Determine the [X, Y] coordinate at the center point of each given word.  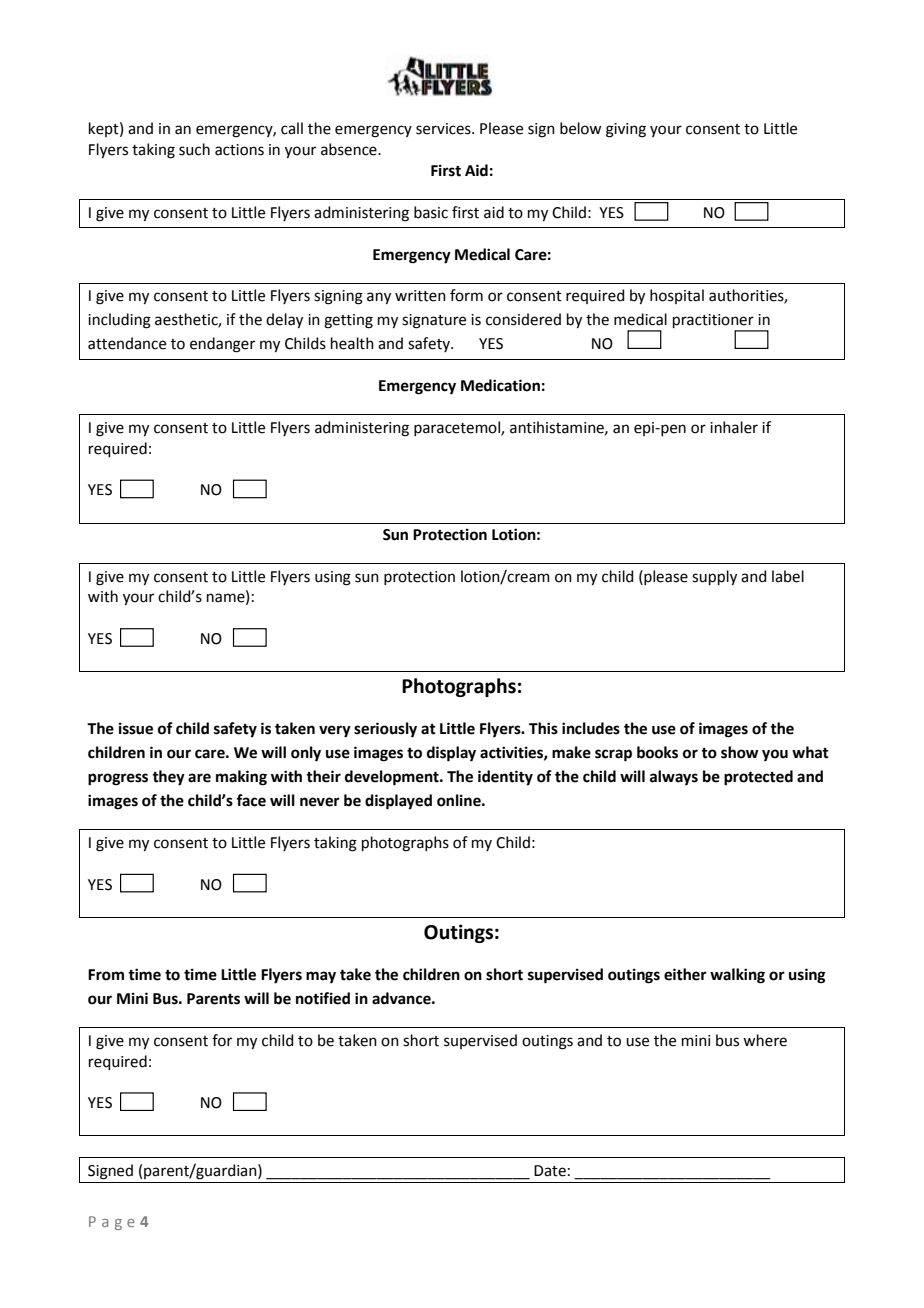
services [444, 129]
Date [550, 1171]
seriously [385, 730]
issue [136, 728]
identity [505, 778]
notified [323, 998]
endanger [222, 345]
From [106, 975]
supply [714, 578]
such [194, 149]
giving [626, 130]
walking [737, 976]
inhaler [734, 427]
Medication [500, 385]
